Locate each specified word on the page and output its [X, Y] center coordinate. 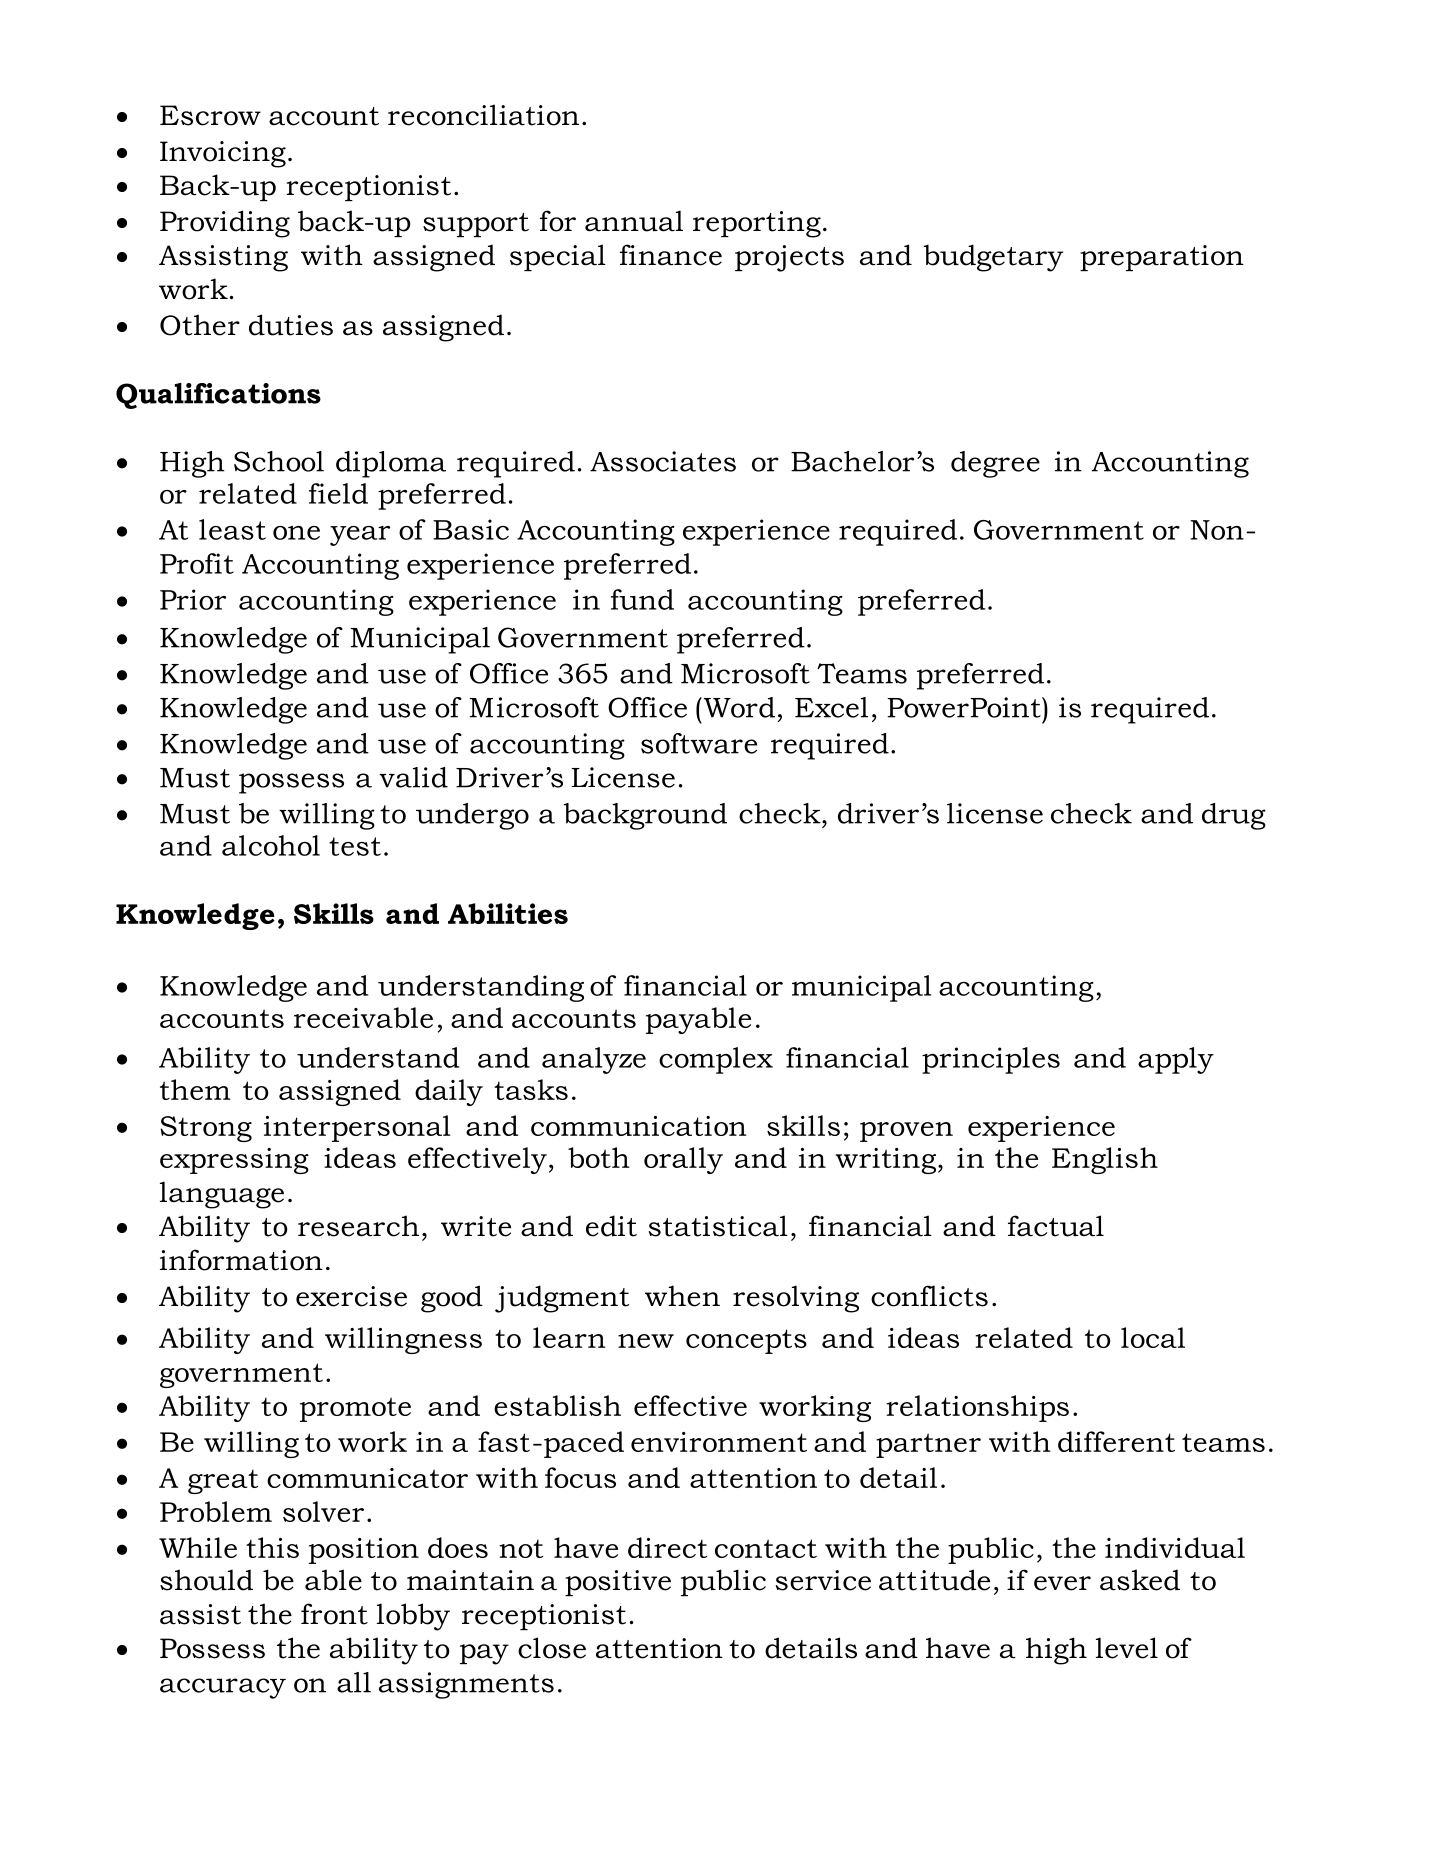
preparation [1162, 258]
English [1105, 1160]
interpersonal [357, 1128]
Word [738, 707]
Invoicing [223, 154]
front [334, 1614]
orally [683, 1160]
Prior [193, 599]
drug [1234, 816]
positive [618, 1583]
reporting [757, 224]
